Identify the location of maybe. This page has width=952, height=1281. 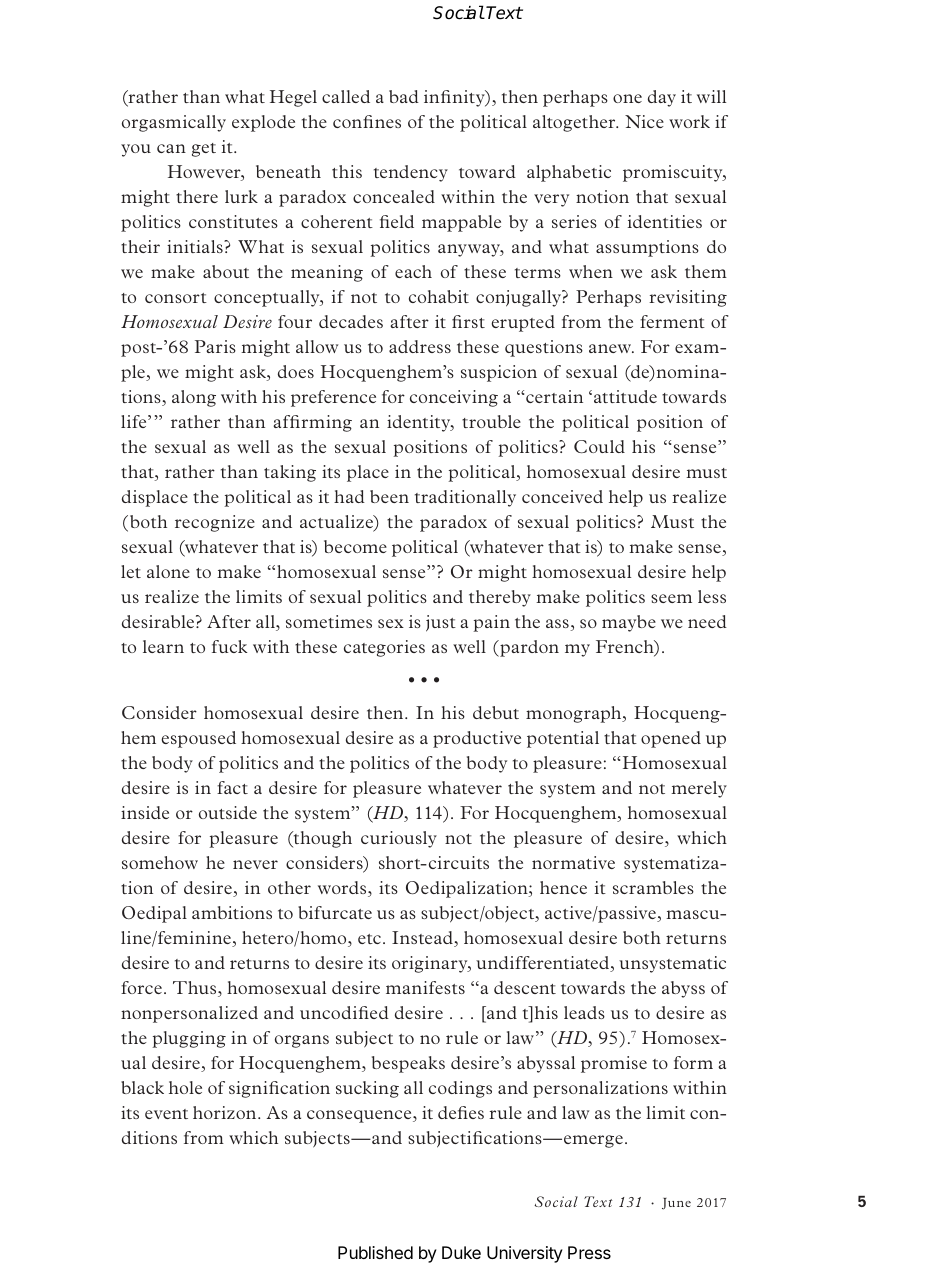
(629, 623).
